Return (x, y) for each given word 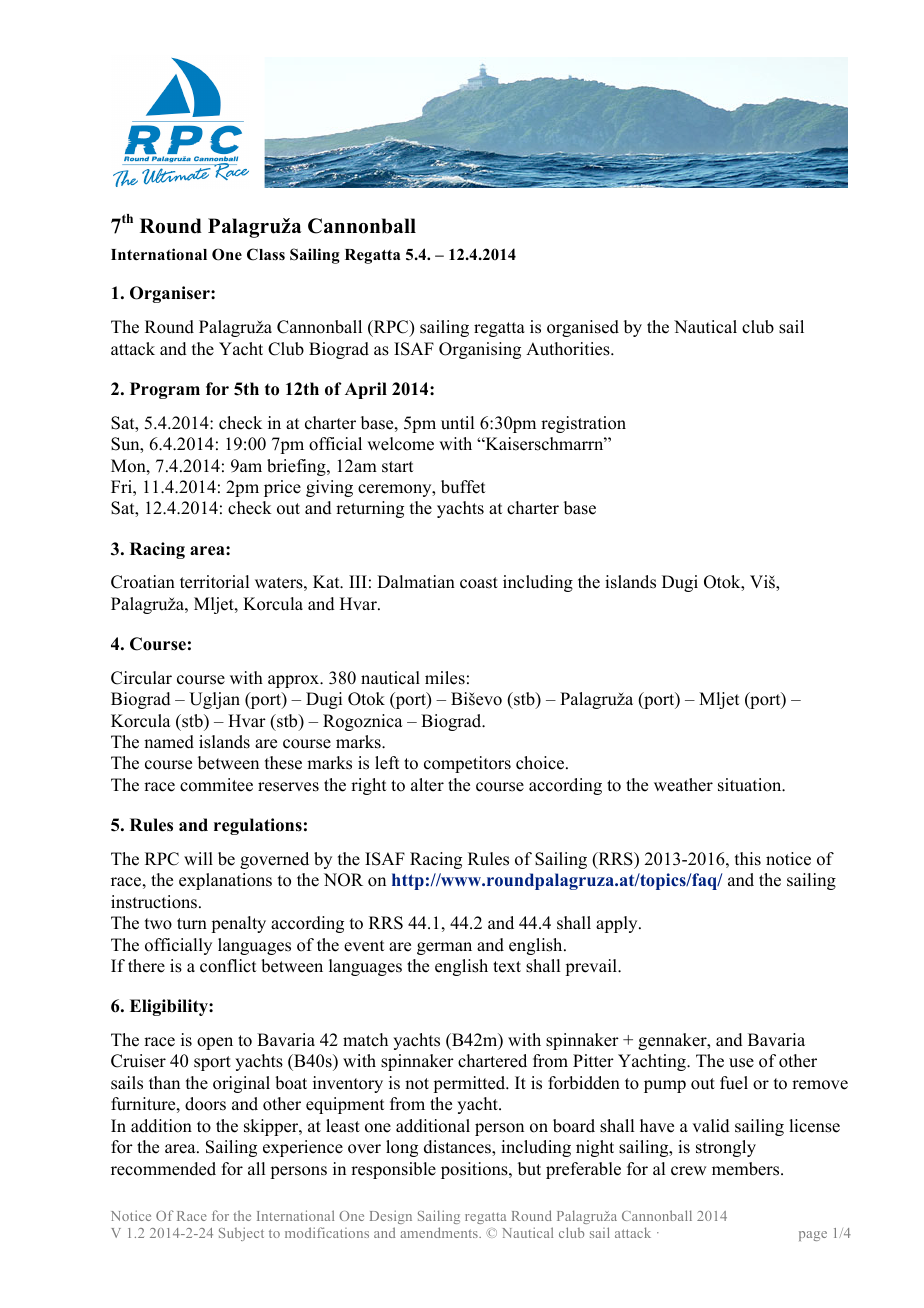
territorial (214, 582)
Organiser (171, 294)
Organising (480, 350)
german (444, 948)
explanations (225, 881)
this (748, 859)
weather (683, 785)
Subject (241, 1234)
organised (583, 328)
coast (479, 583)
